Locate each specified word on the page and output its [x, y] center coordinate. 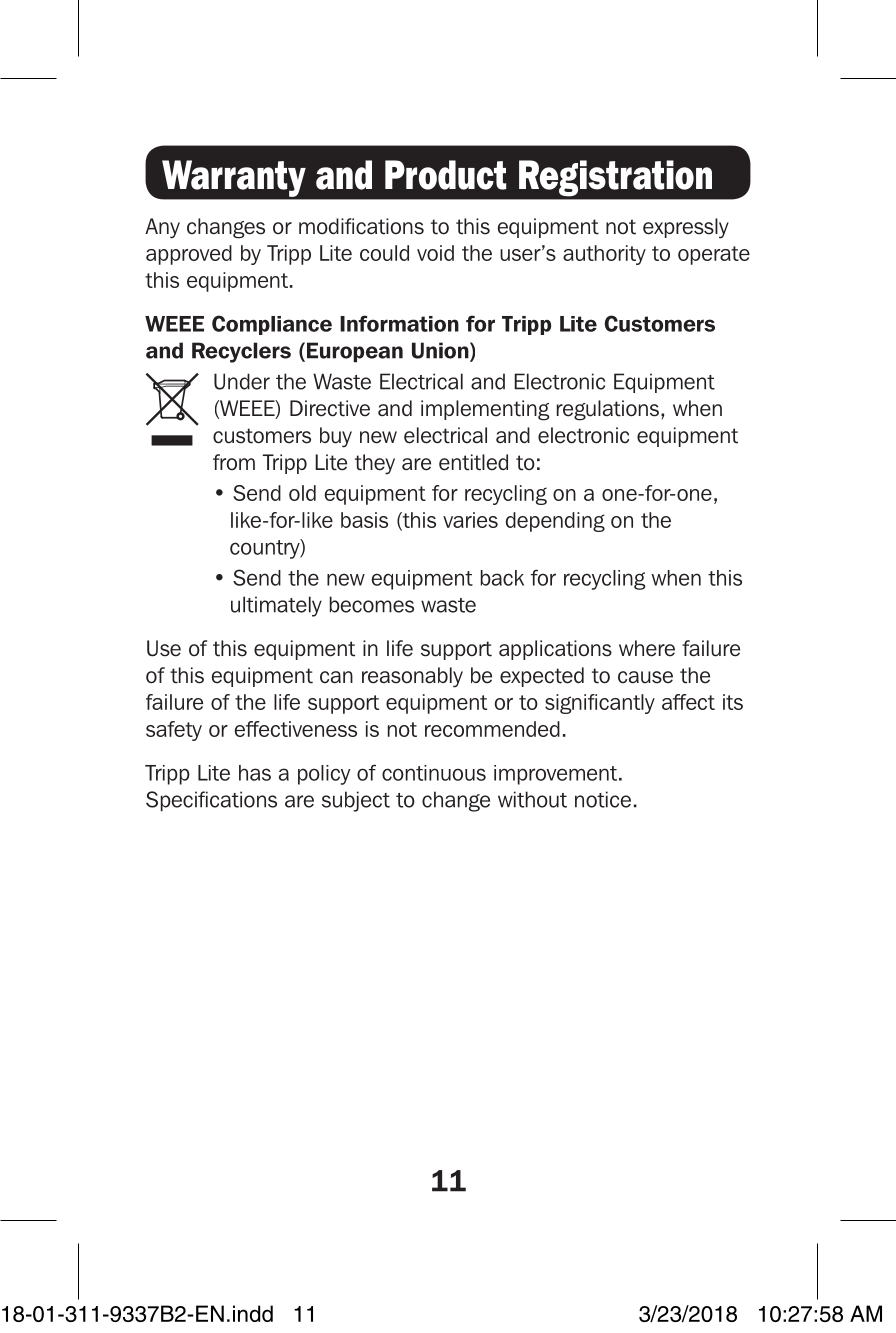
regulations [608, 410]
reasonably [412, 677]
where [647, 648]
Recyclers [241, 352]
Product [445, 175]
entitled [473, 462]
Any [162, 228]
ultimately [276, 606]
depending [555, 522]
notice [603, 799]
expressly [686, 228]
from [234, 462]
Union [441, 351]
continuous [434, 773]
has [255, 773]
